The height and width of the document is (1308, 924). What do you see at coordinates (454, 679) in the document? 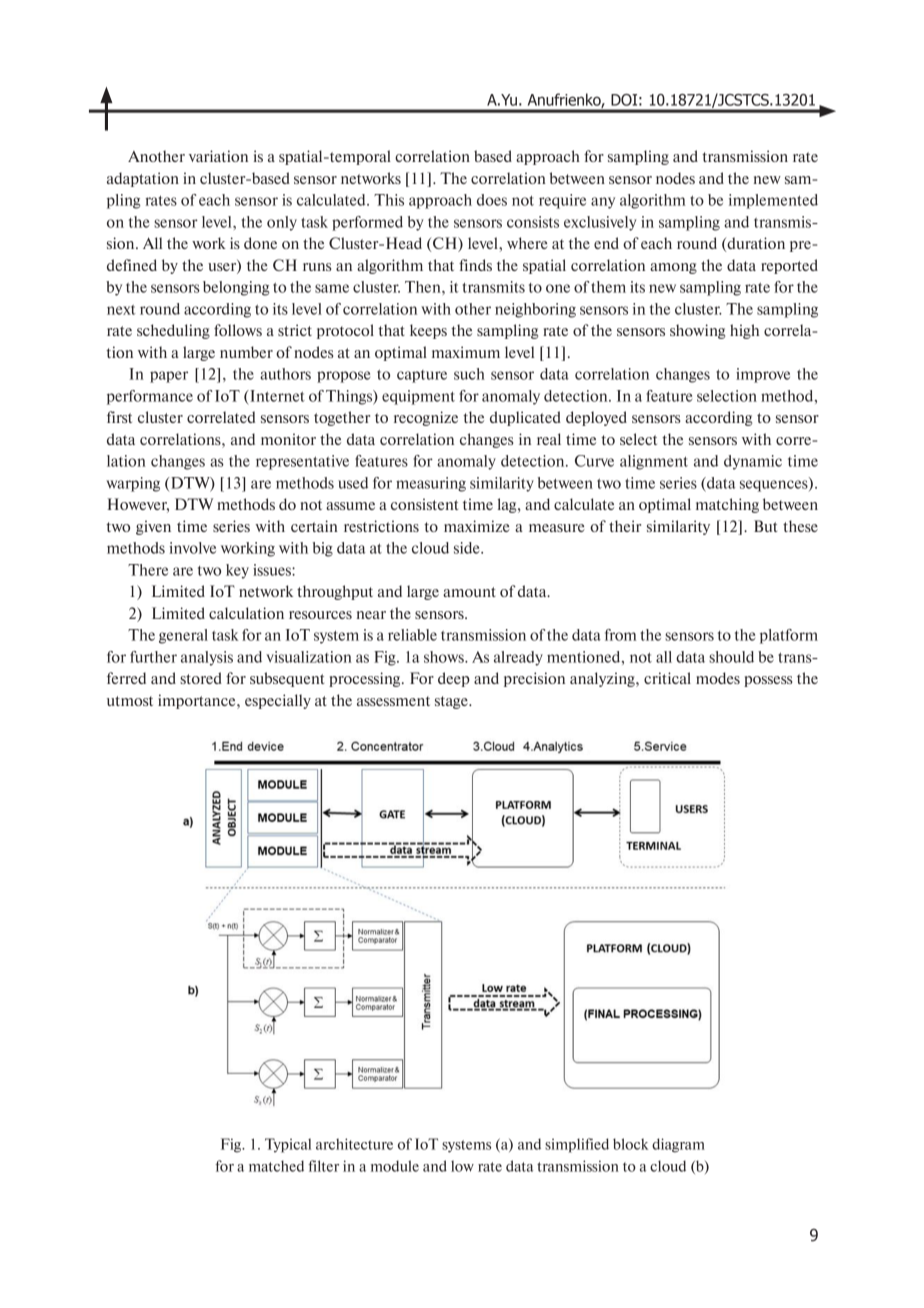
I see `deep` at bounding box center [454, 679].
